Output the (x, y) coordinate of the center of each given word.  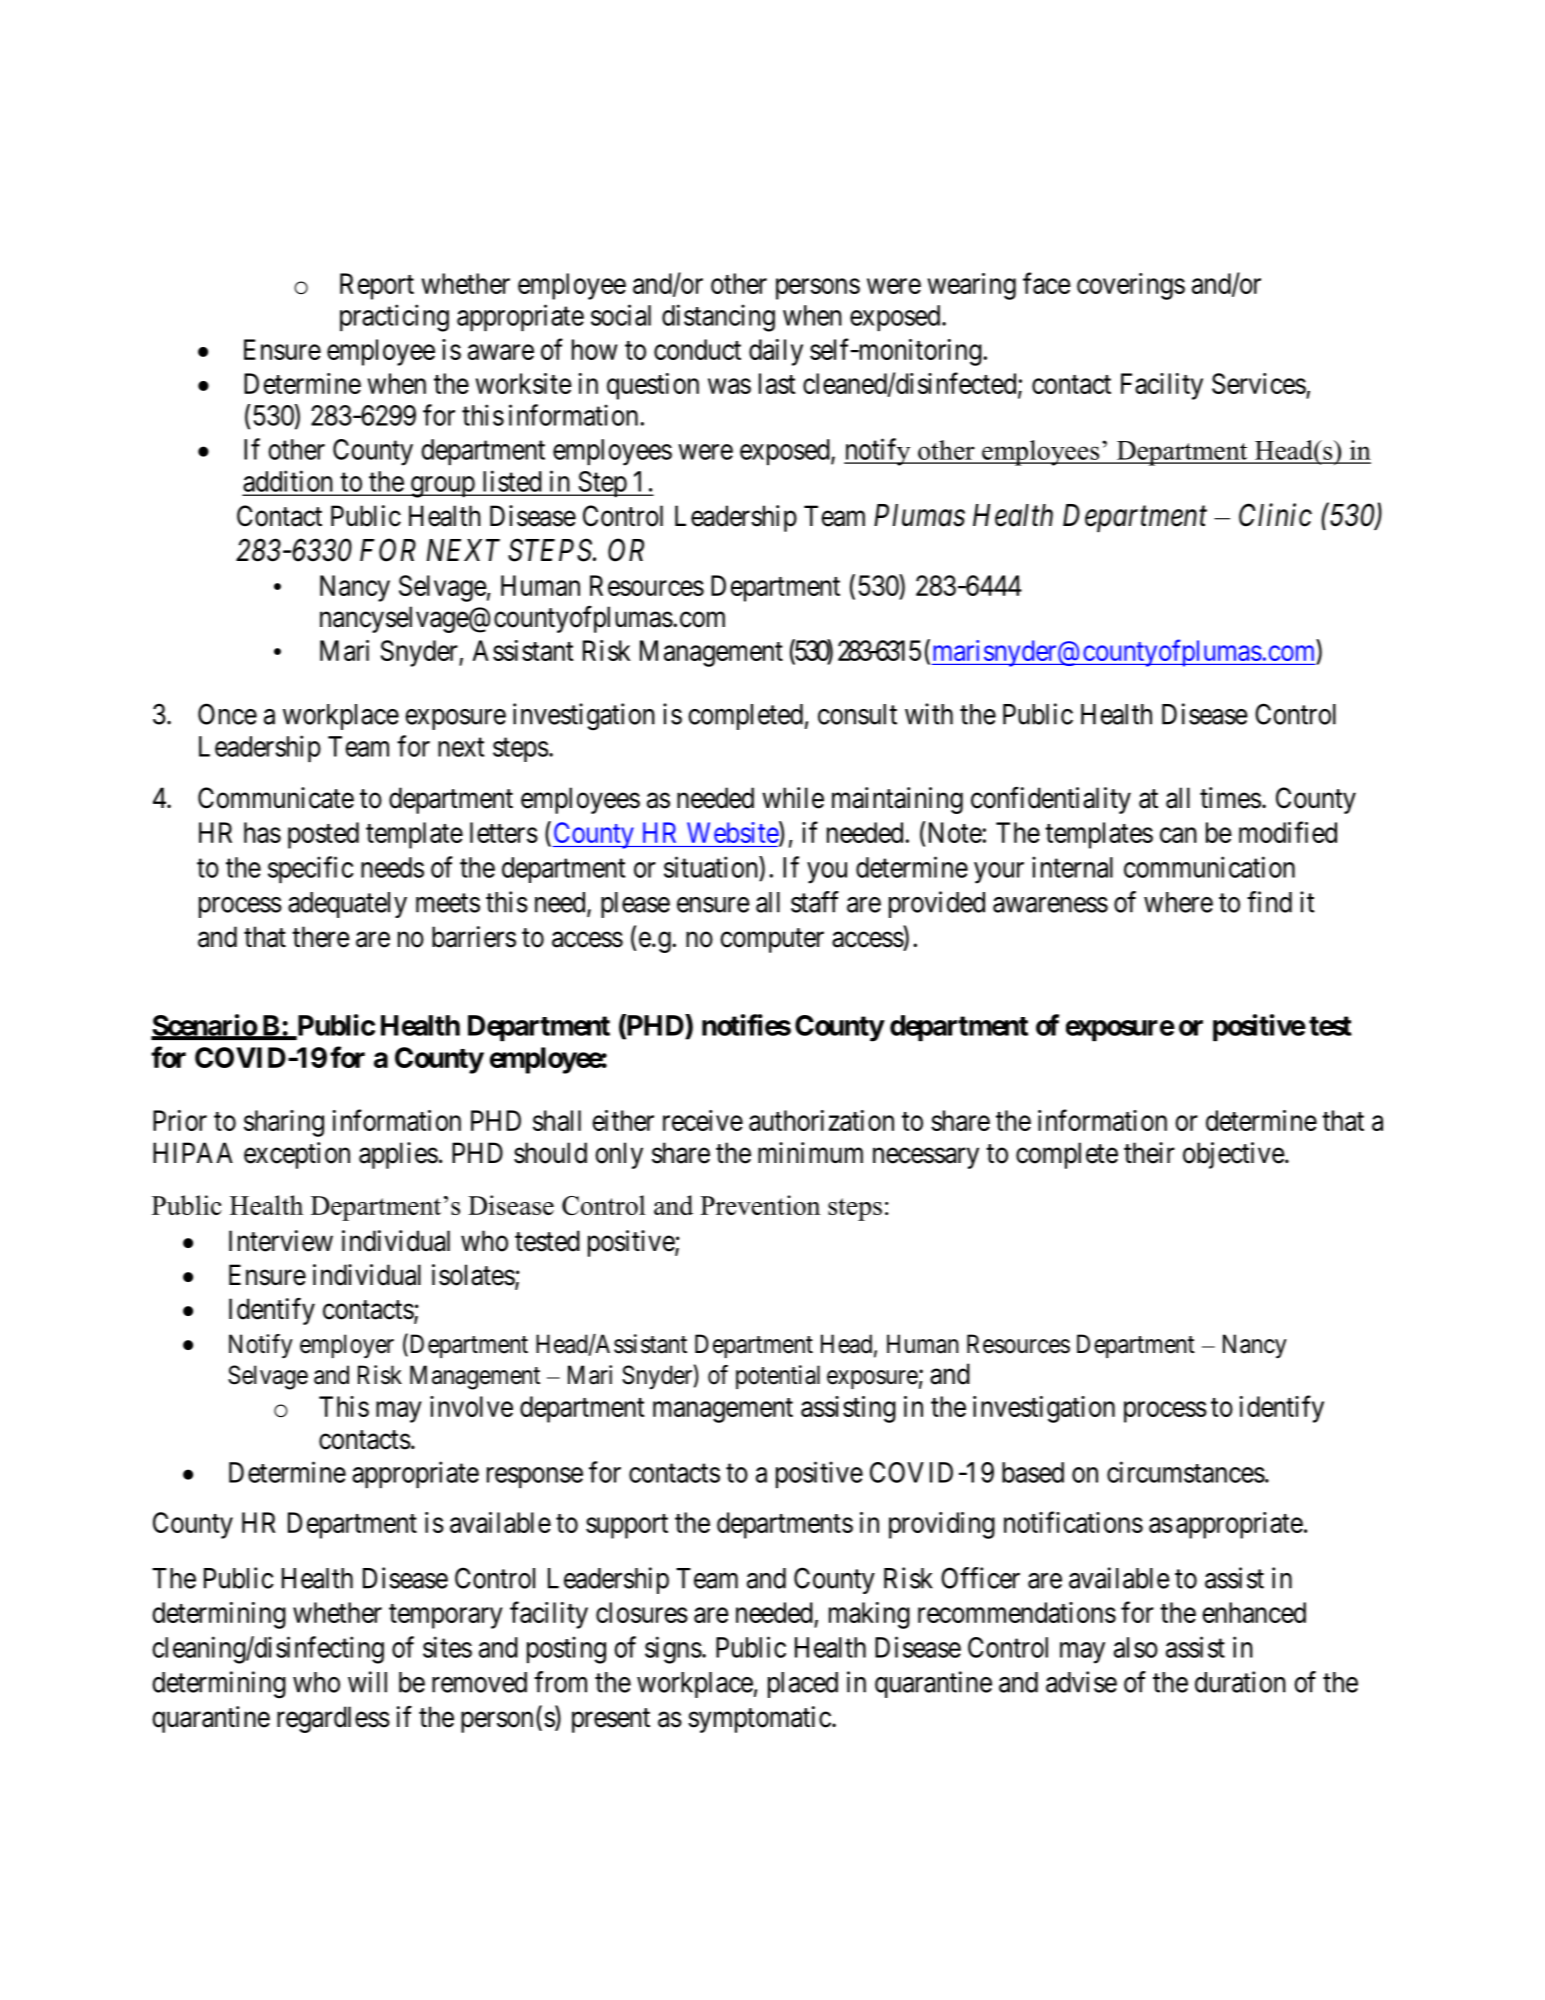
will (367, 1682)
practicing (394, 318)
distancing (718, 318)
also (1136, 1647)
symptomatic (759, 1719)
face (1047, 283)
